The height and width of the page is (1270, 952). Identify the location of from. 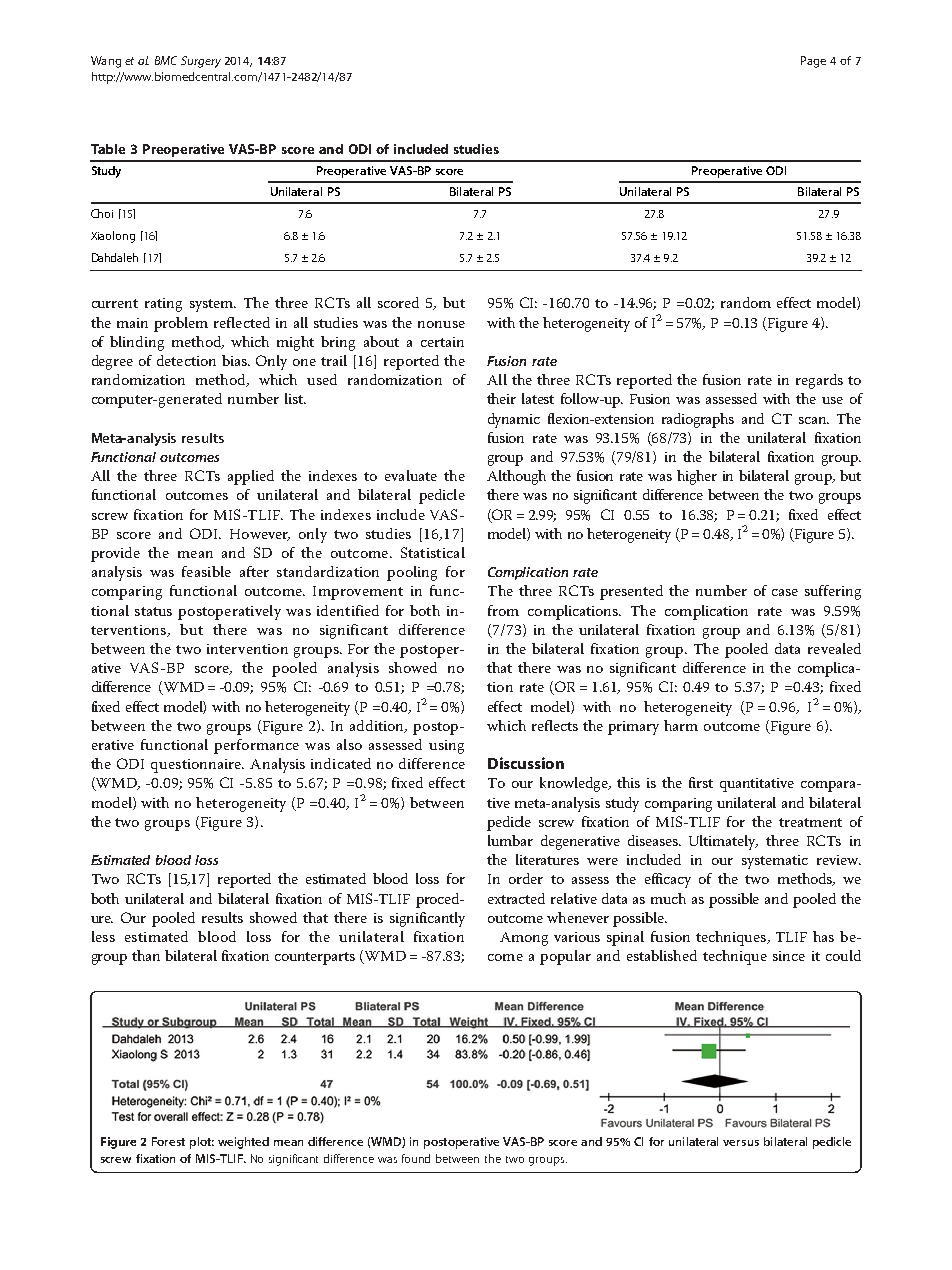
(503, 610).
